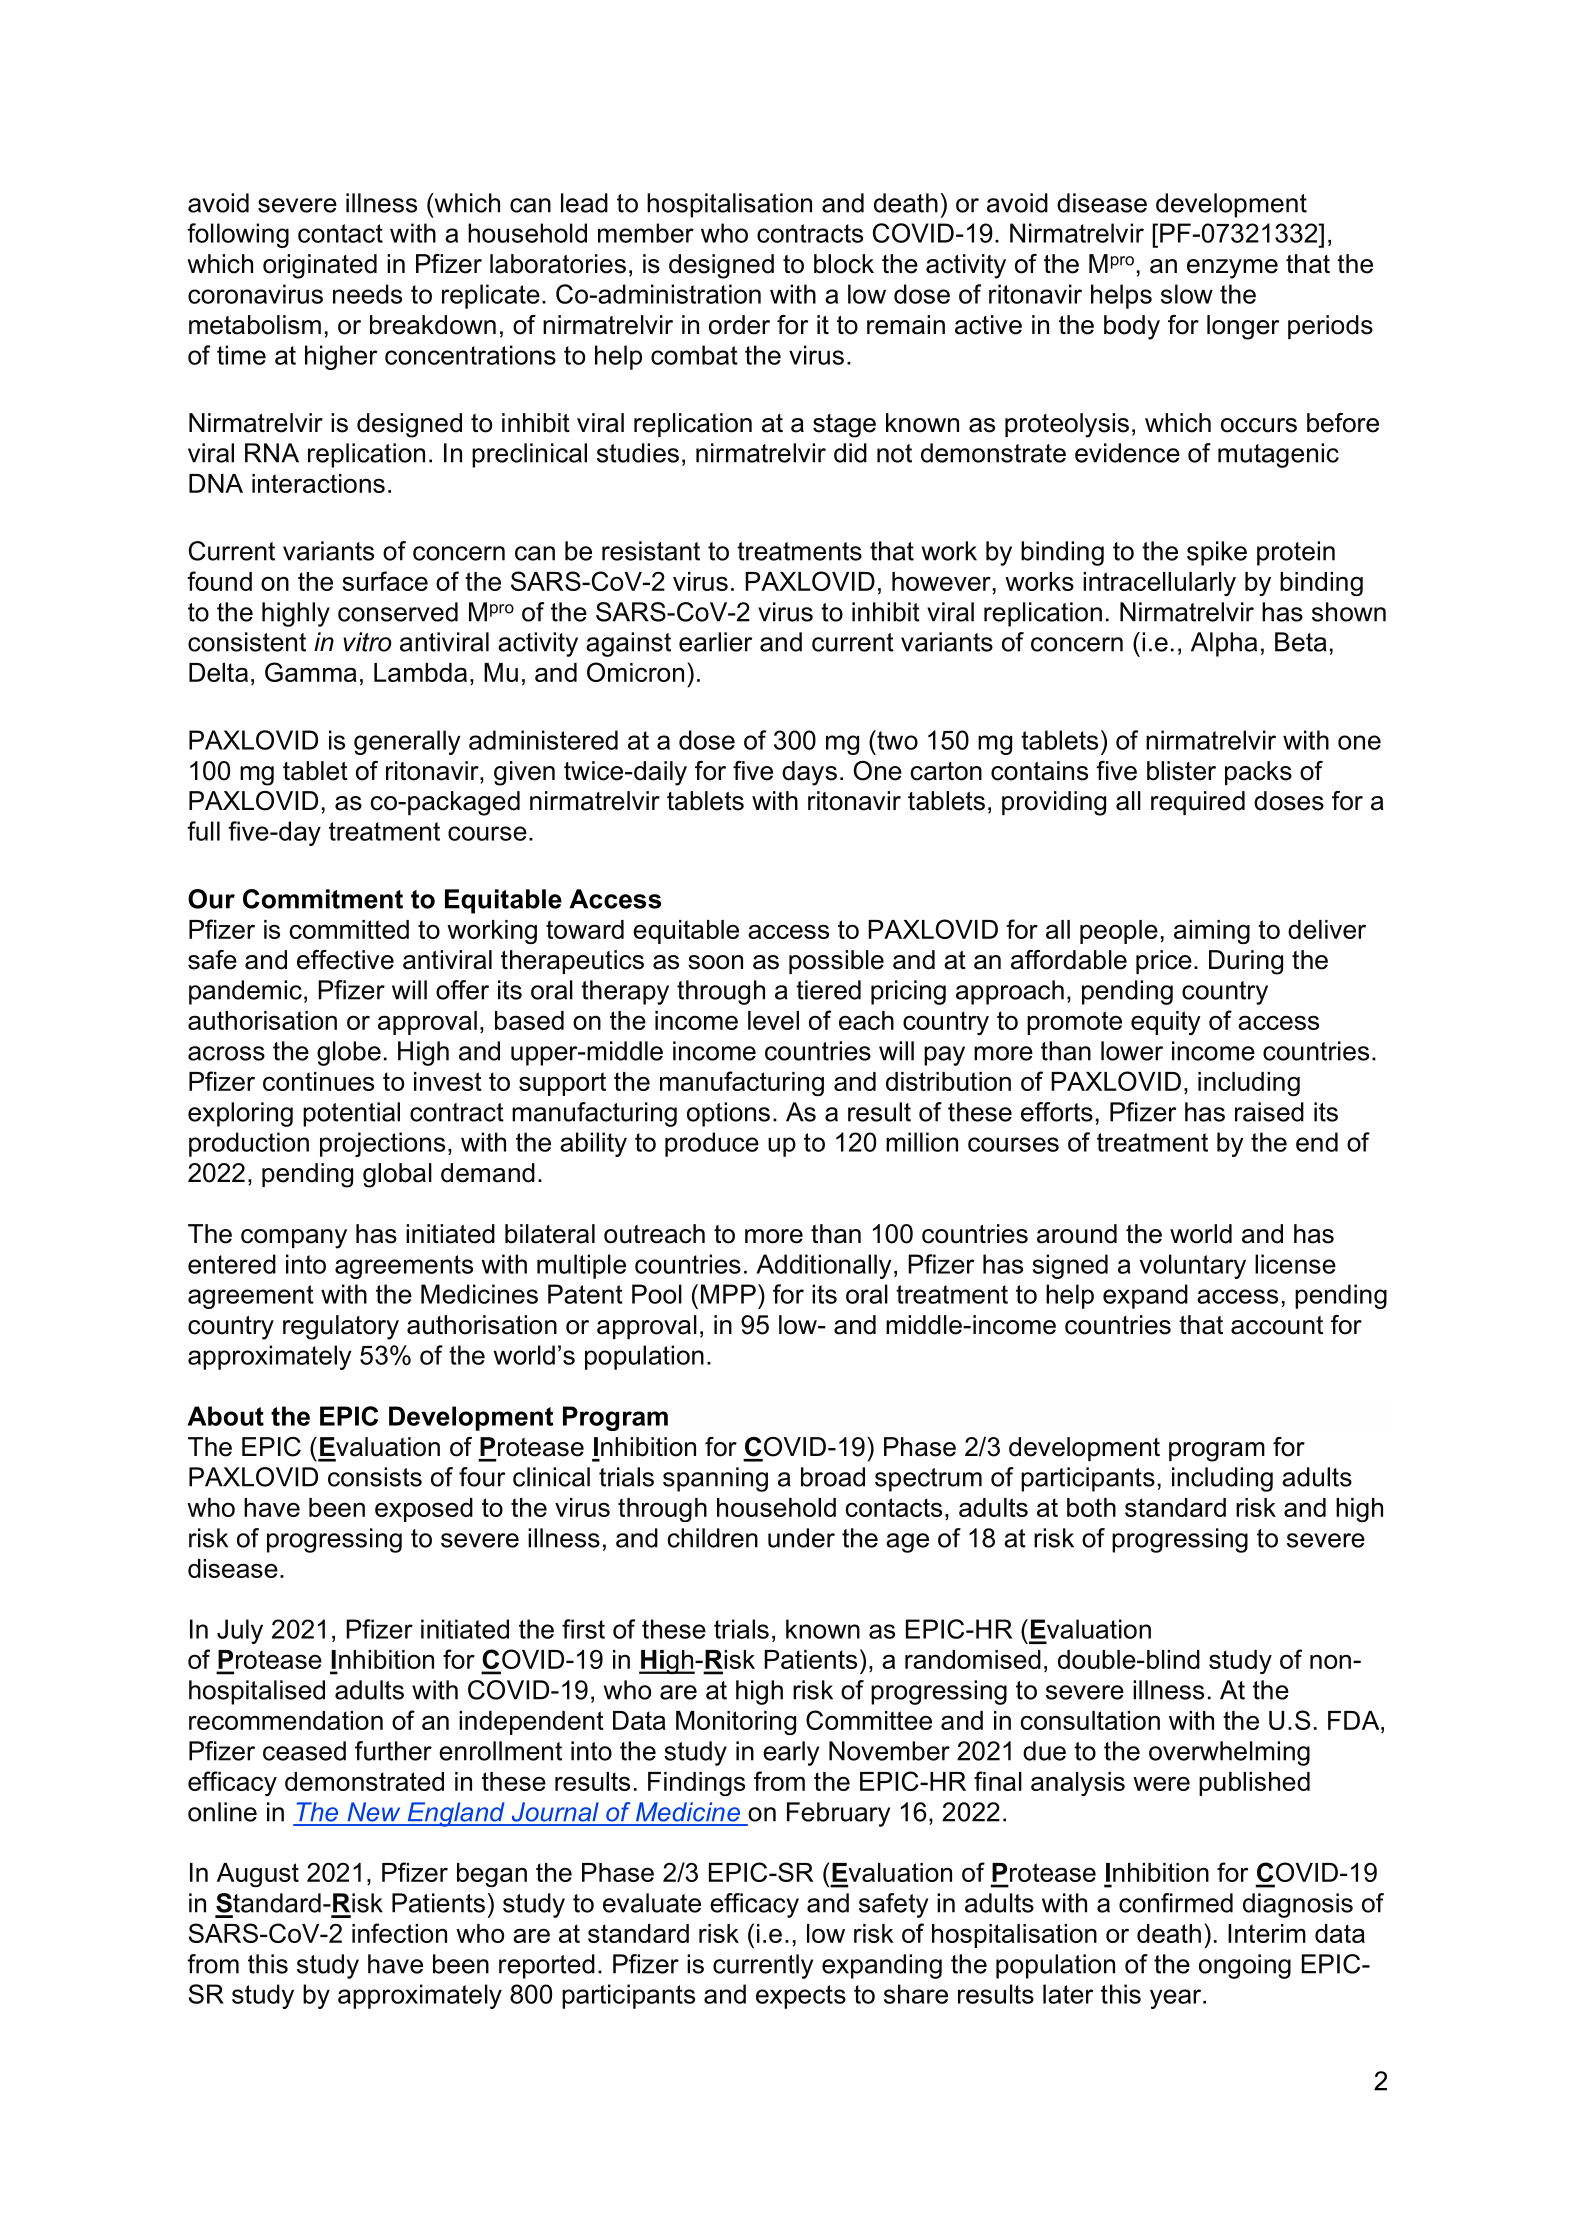 This screenshot has width=1576, height=2228. What do you see at coordinates (1232, 269) in the screenshot?
I see `enzyme` at bounding box center [1232, 269].
